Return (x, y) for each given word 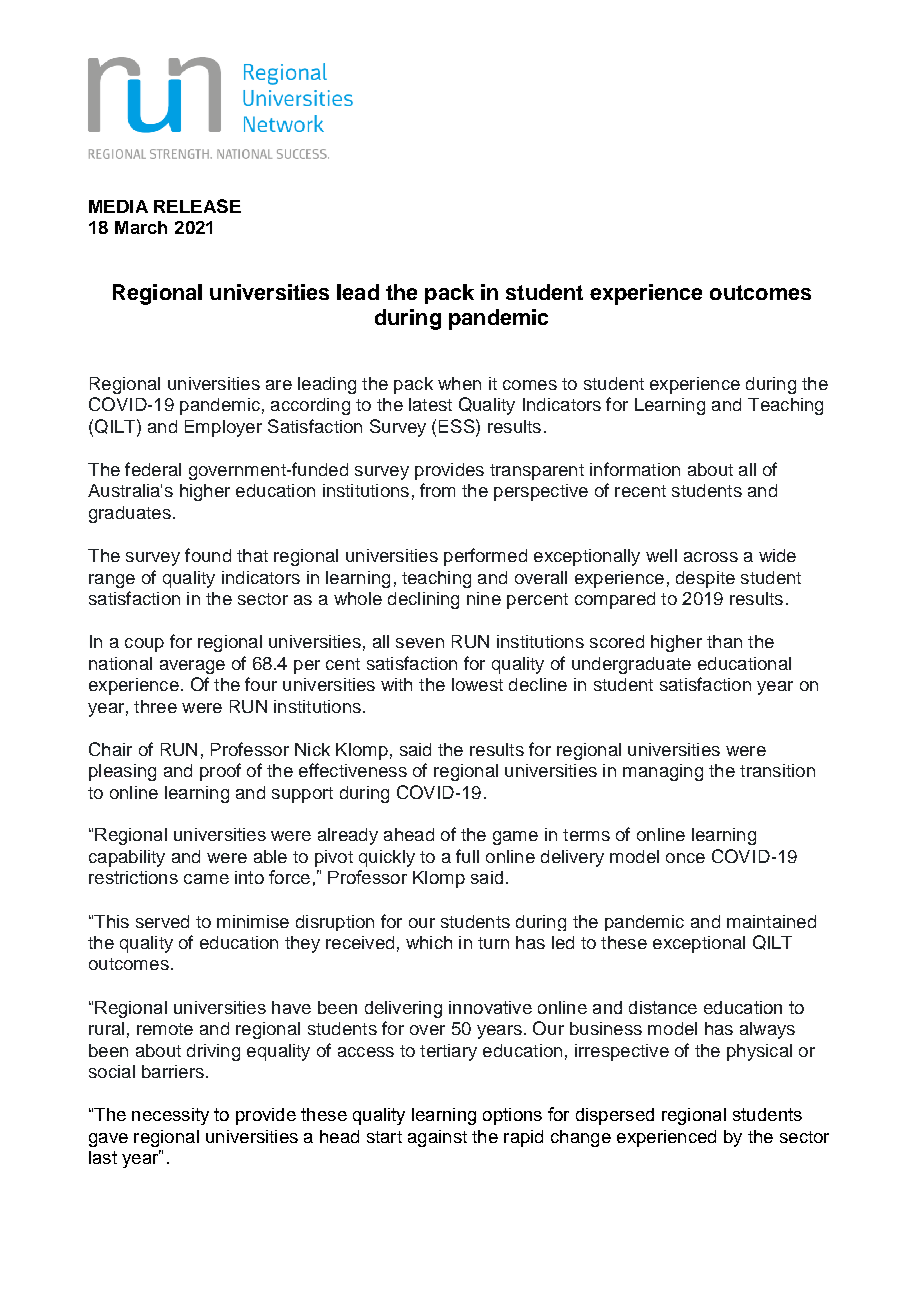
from (437, 490)
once (685, 858)
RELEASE (197, 206)
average (192, 667)
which (429, 942)
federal (153, 469)
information (635, 469)
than (724, 641)
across (711, 557)
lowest (477, 684)
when (459, 383)
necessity (170, 1116)
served (162, 921)
